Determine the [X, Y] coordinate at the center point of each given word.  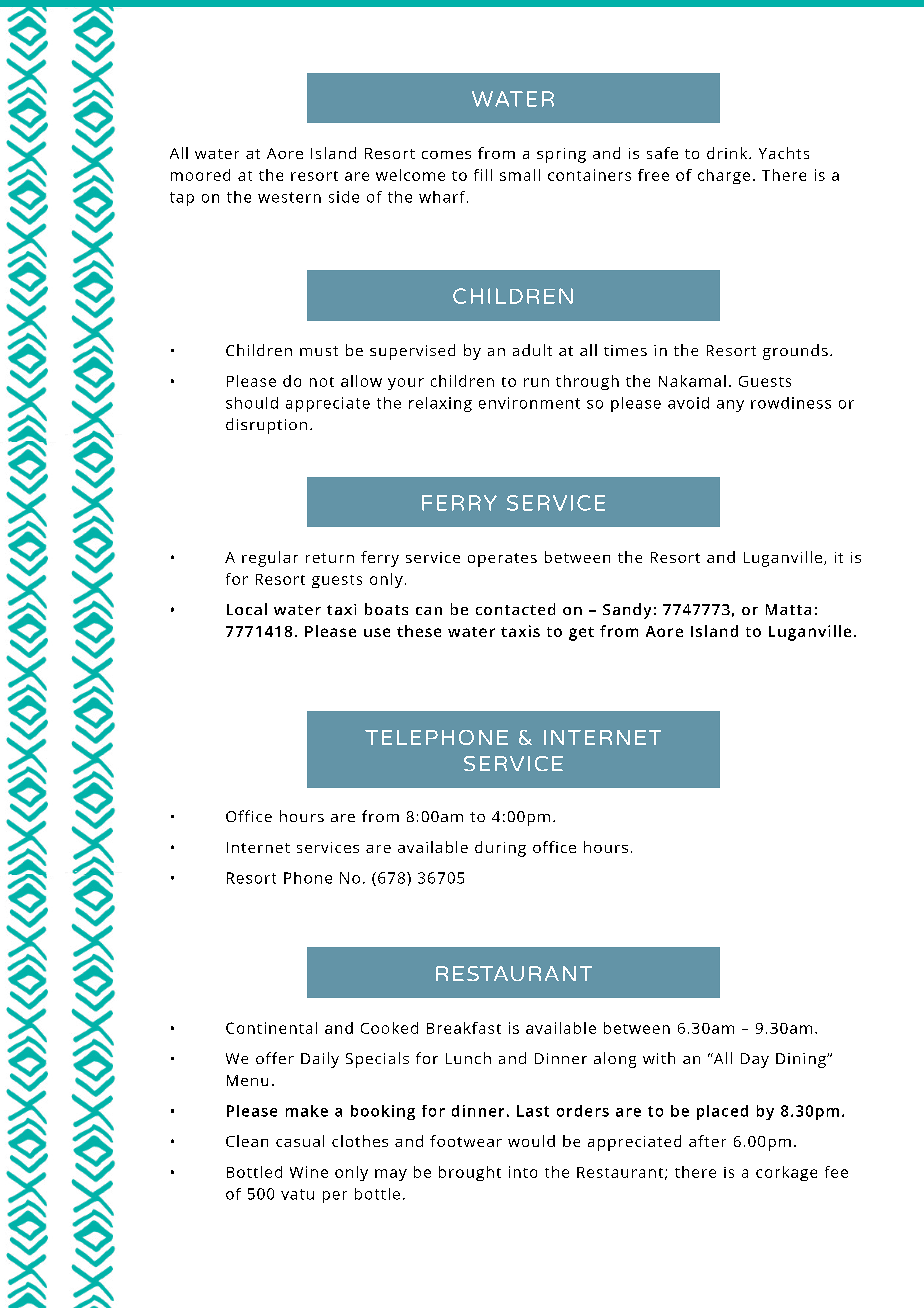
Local [247, 609]
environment [529, 403]
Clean [247, 1141]
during [500, 849]
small [520, 175]
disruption [266, 426]
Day [755, 1060]
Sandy [627, 611]
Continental [271, 1028]
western [289, 197]
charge [724, 176]
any [730, 406]
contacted [515, 609]
